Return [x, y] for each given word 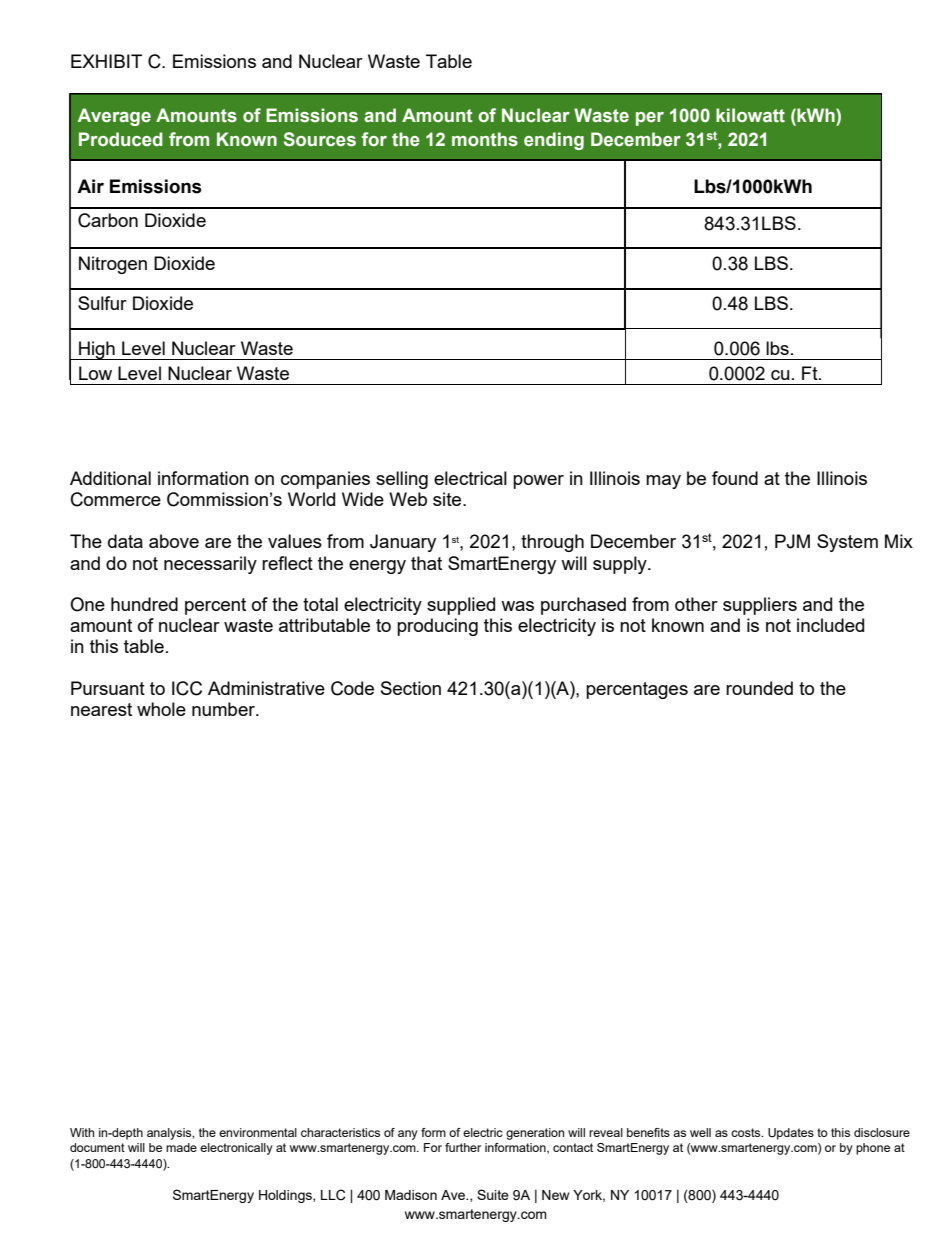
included [830, 625]
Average [114, 117]
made [181, 1147]
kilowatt [750, 115]
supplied [461, 606]
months [485, 139]
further [463, 1147]
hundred [144, 604]
